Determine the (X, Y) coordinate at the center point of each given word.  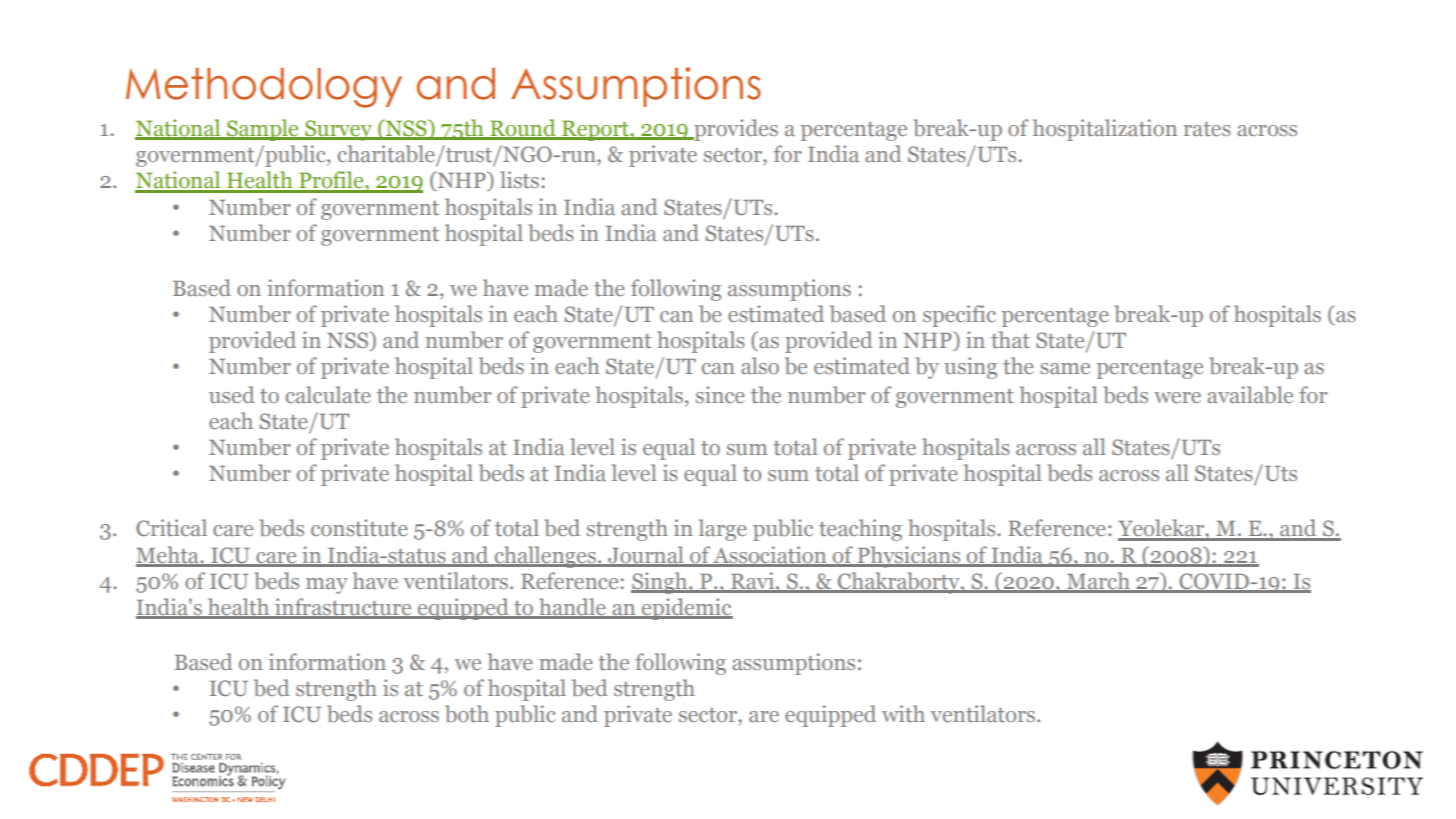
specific (959, 316)
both (467, 714)
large (723, 530)
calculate (328, 394)
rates (1207, 129)
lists (519, 179)
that (1010, 339)
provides (735, 130)
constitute (359, 527)
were (1177, 397)
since (720, 394)
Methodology (264, 88)
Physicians (909, 557)
